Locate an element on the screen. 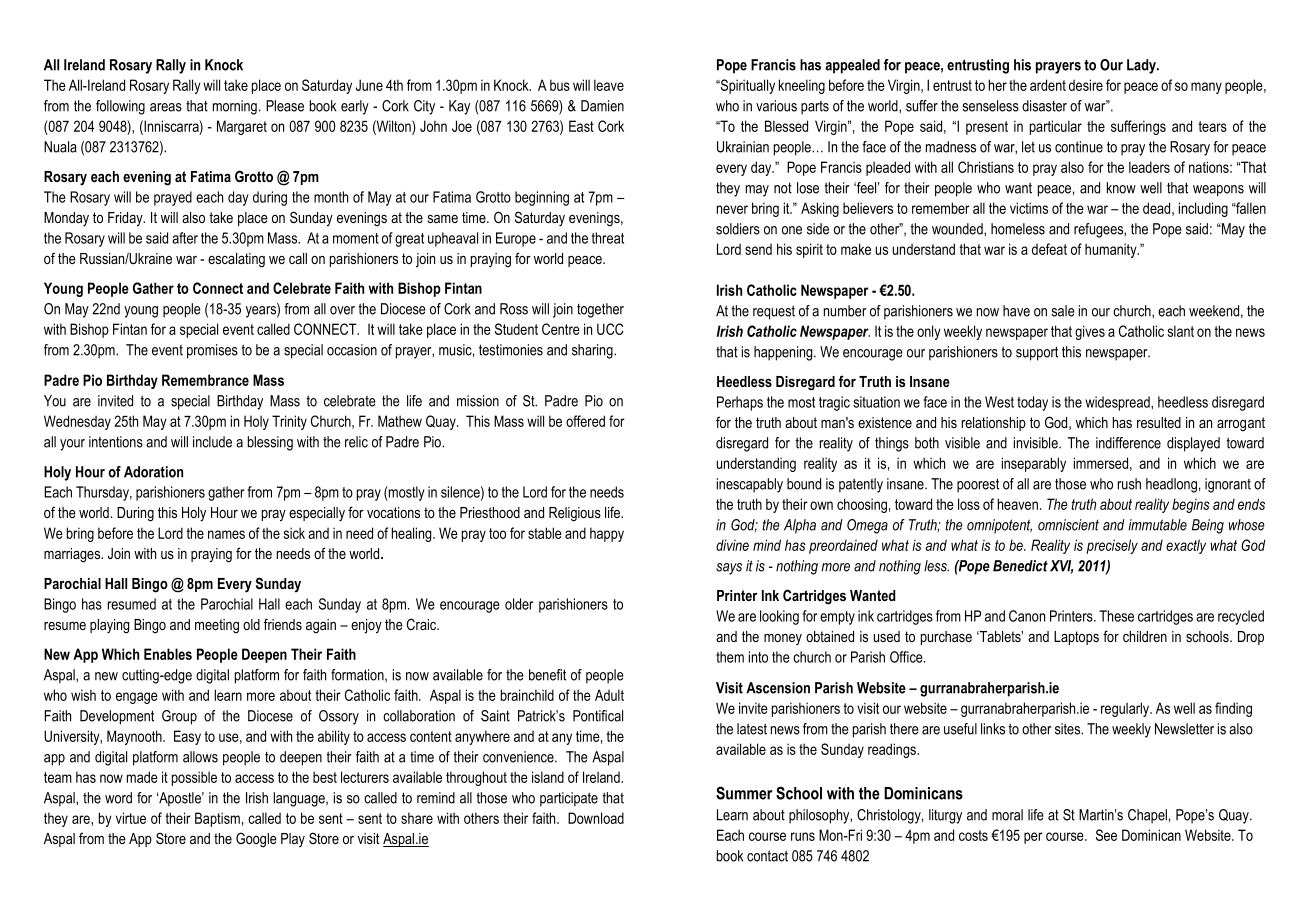  says is located at coordinates (729, 569).
